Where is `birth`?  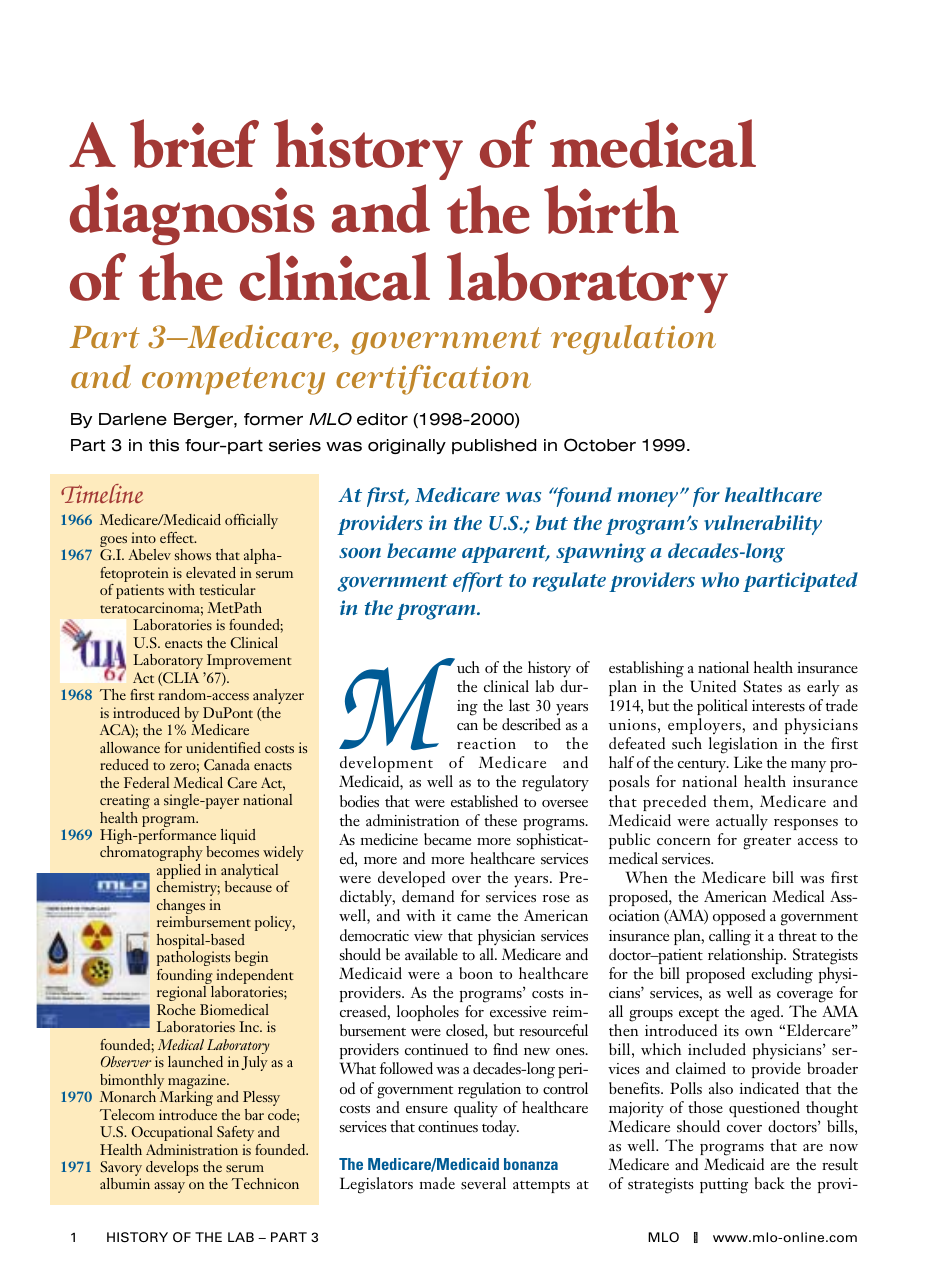
birth is located at coordinates (611, 209).
